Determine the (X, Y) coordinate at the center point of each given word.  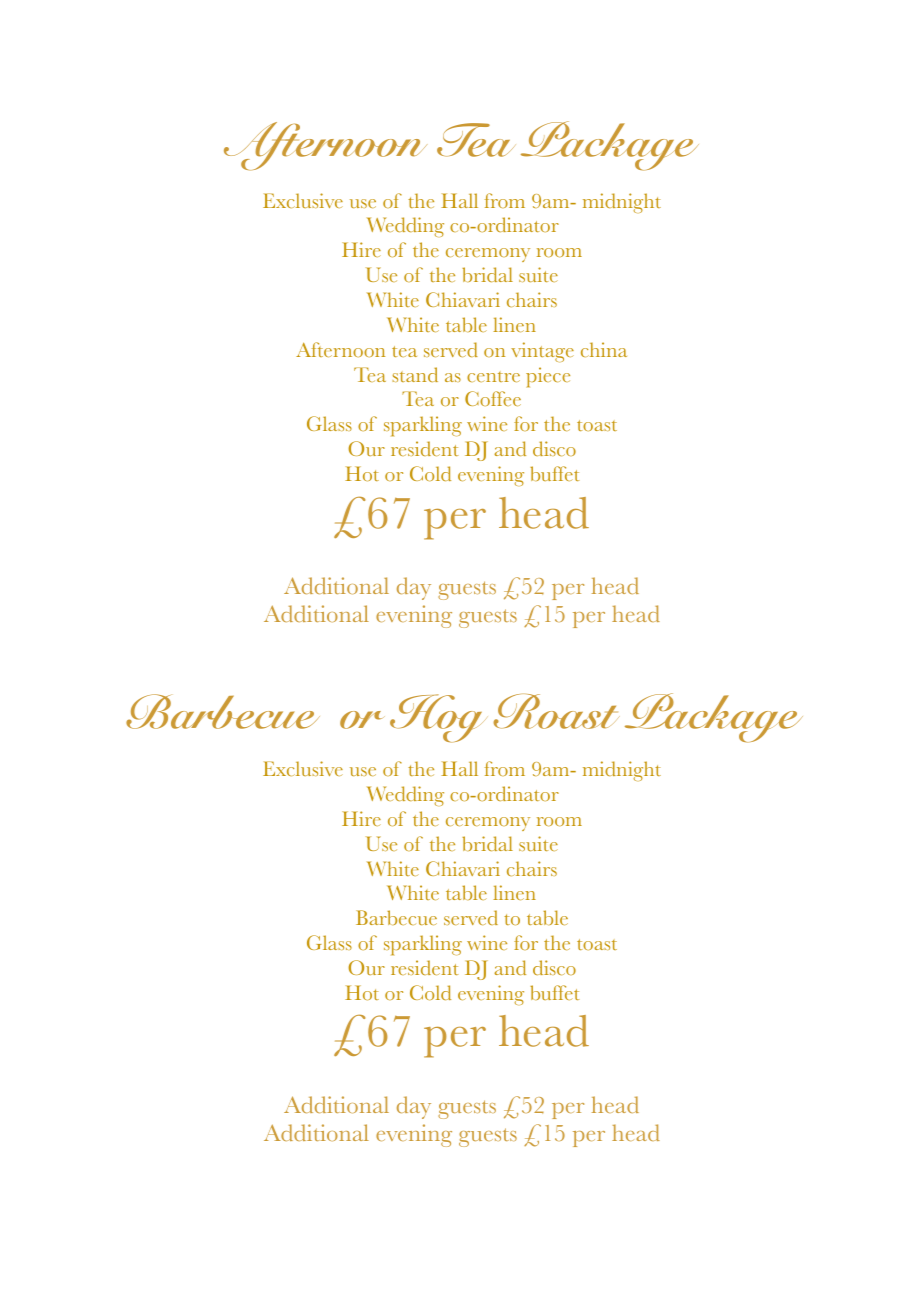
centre (493, 376)
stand (415, 374)
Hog (438, 718)
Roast (556, 711)
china (604, 349)
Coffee (493, 398)
